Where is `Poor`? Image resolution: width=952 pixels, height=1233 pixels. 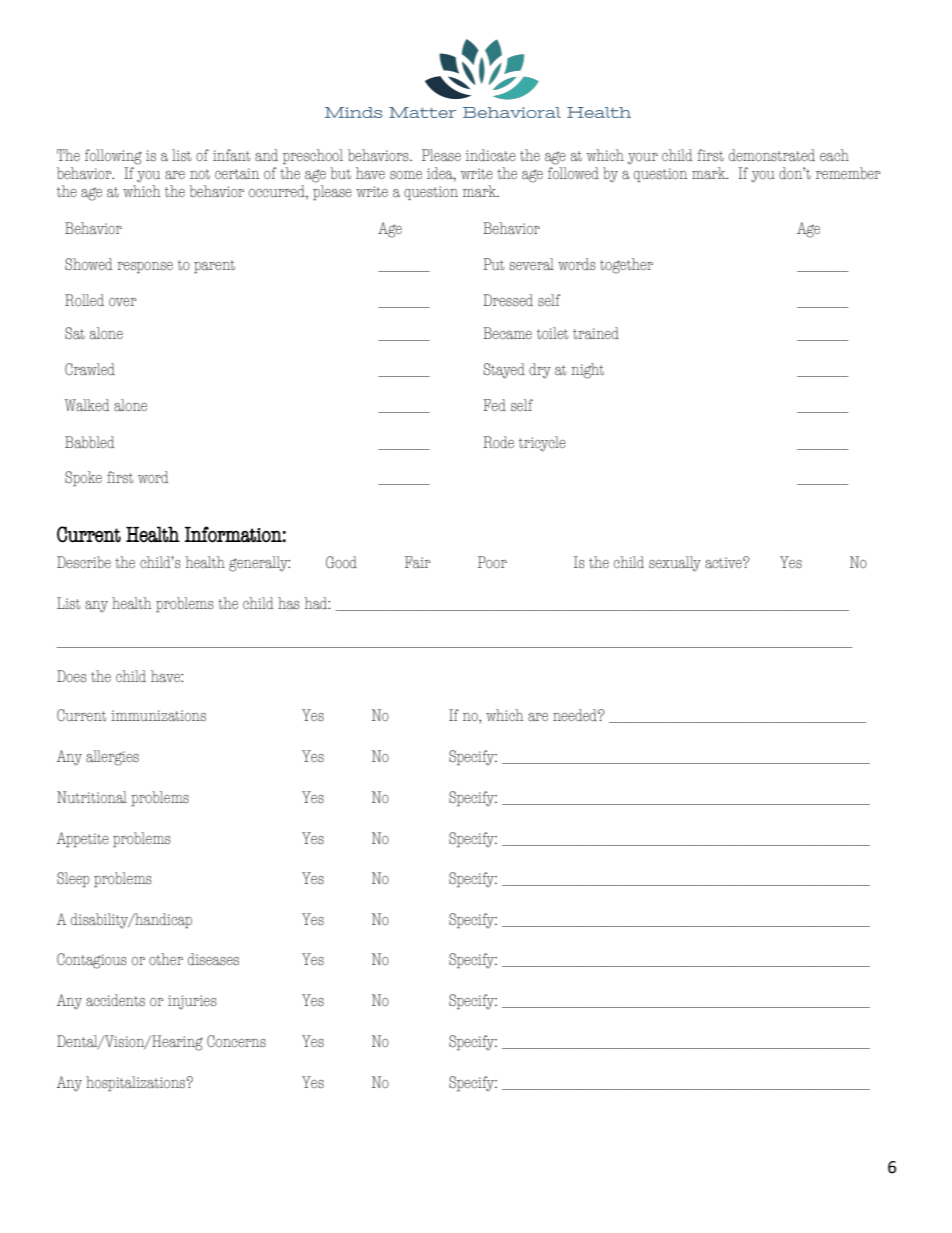 Poor is located at coordinates (492, 562).
